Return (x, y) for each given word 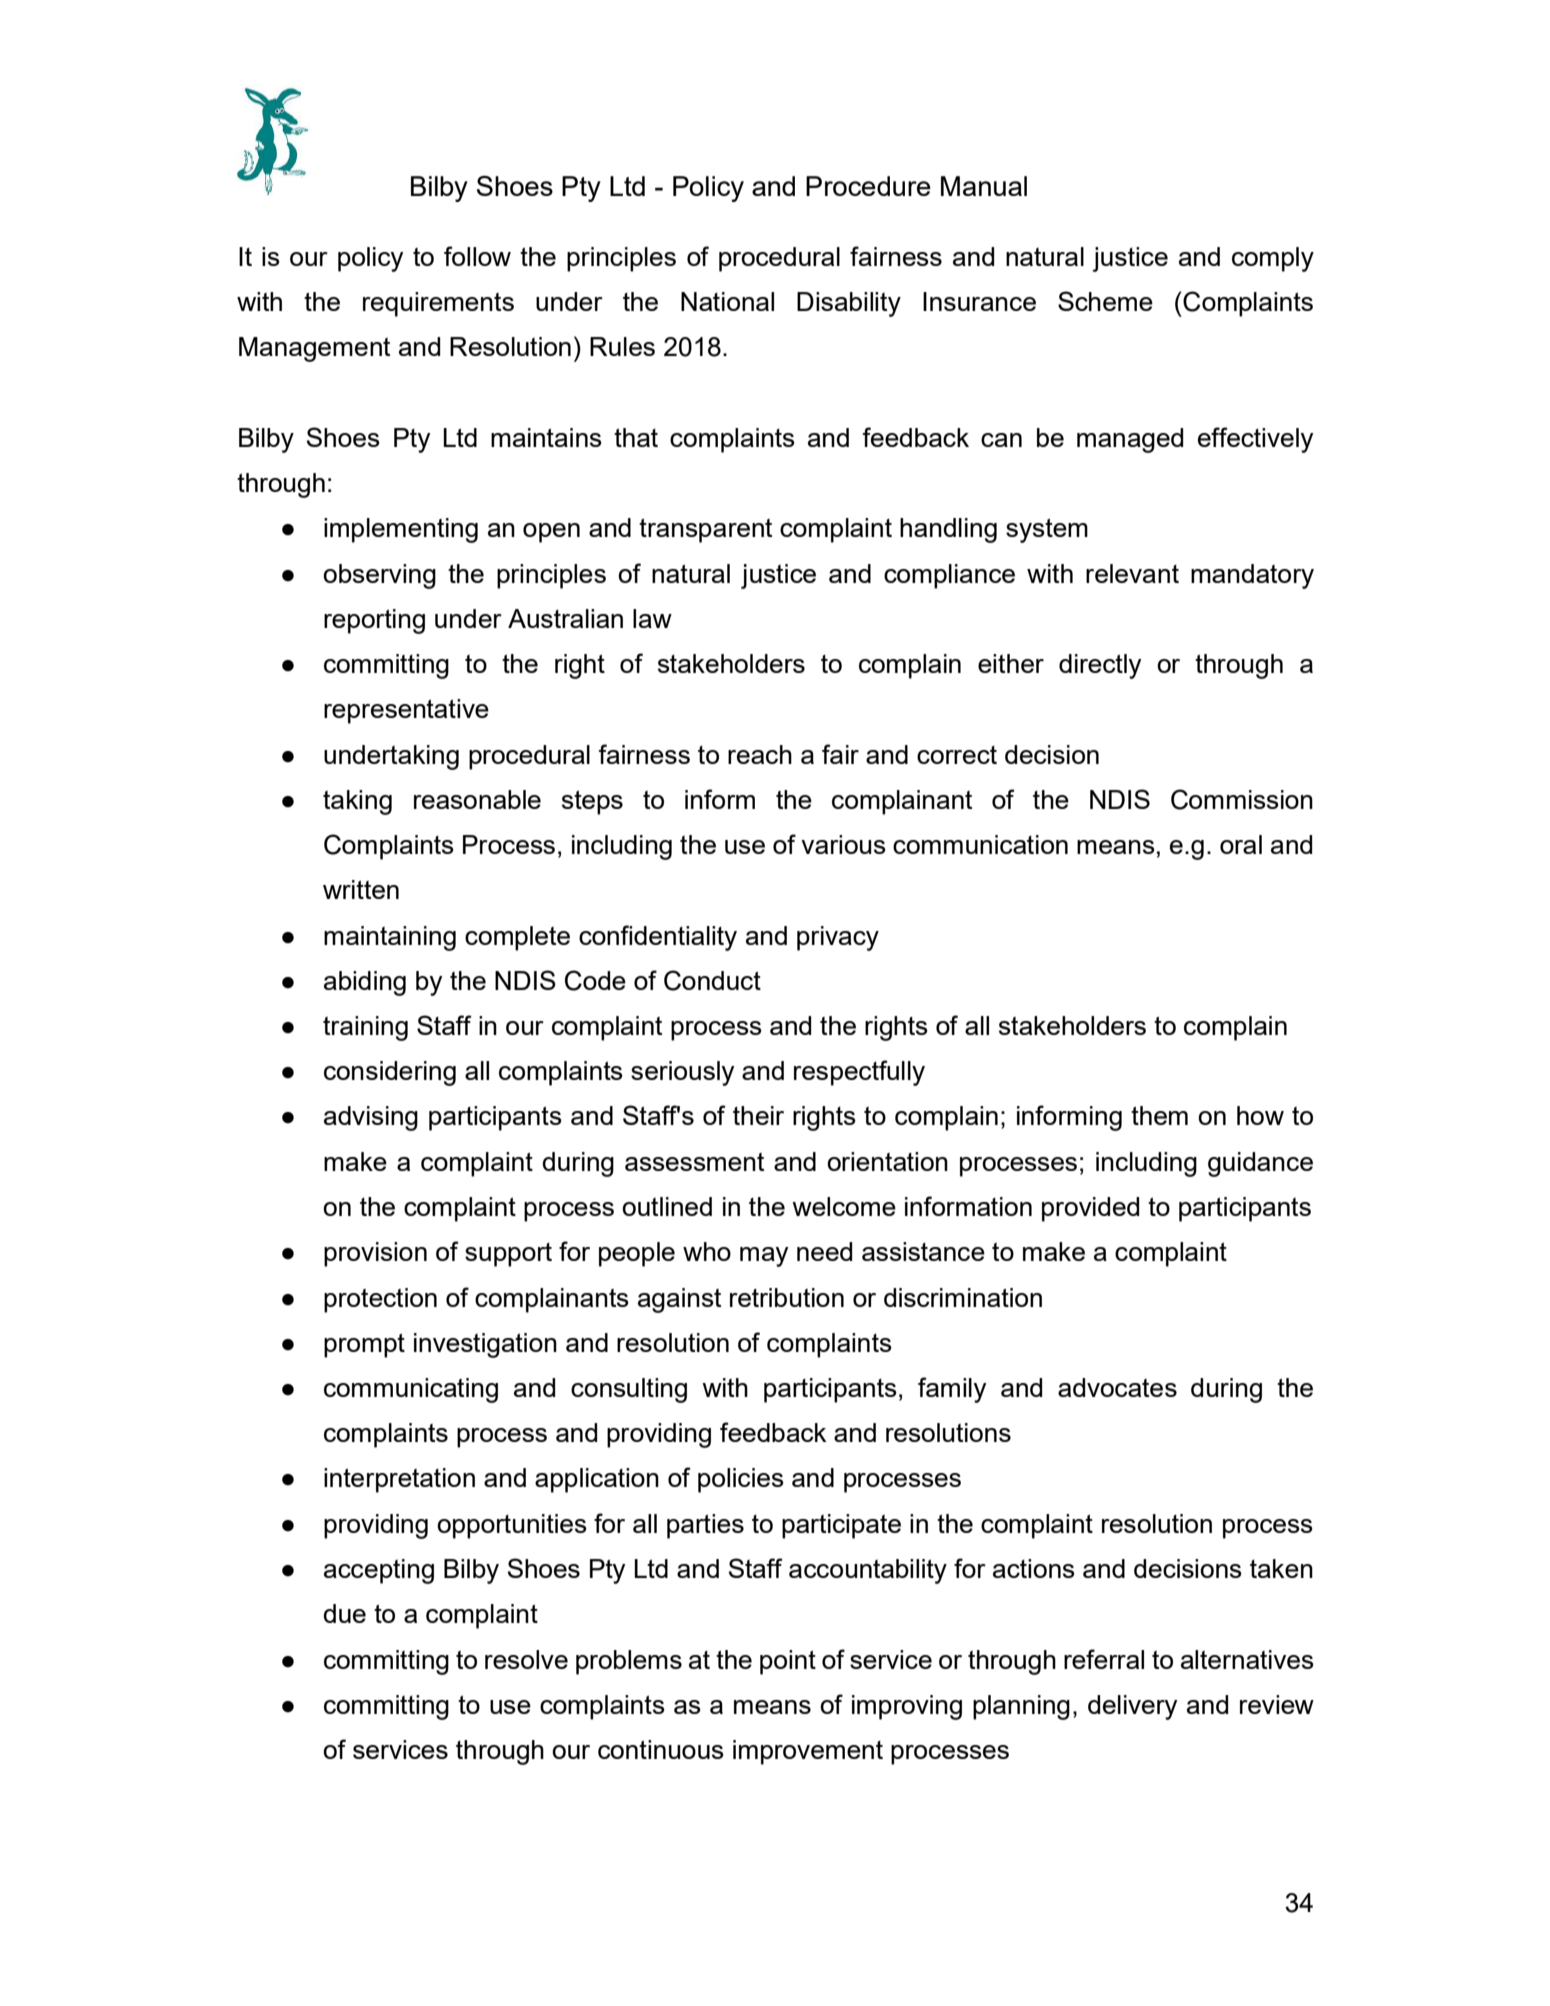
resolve (526, 1659)
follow (477, 256)
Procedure (868, 186)
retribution (787, 1297)
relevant (1132, 573)
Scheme (1105, 301)
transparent (705, 530)
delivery (1132, 1707)
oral (1241, 844)
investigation (485, 1345)
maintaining (390, 938)
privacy (838, 938)
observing (379, 576)
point (788, 1662)
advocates (1117, 1387)
